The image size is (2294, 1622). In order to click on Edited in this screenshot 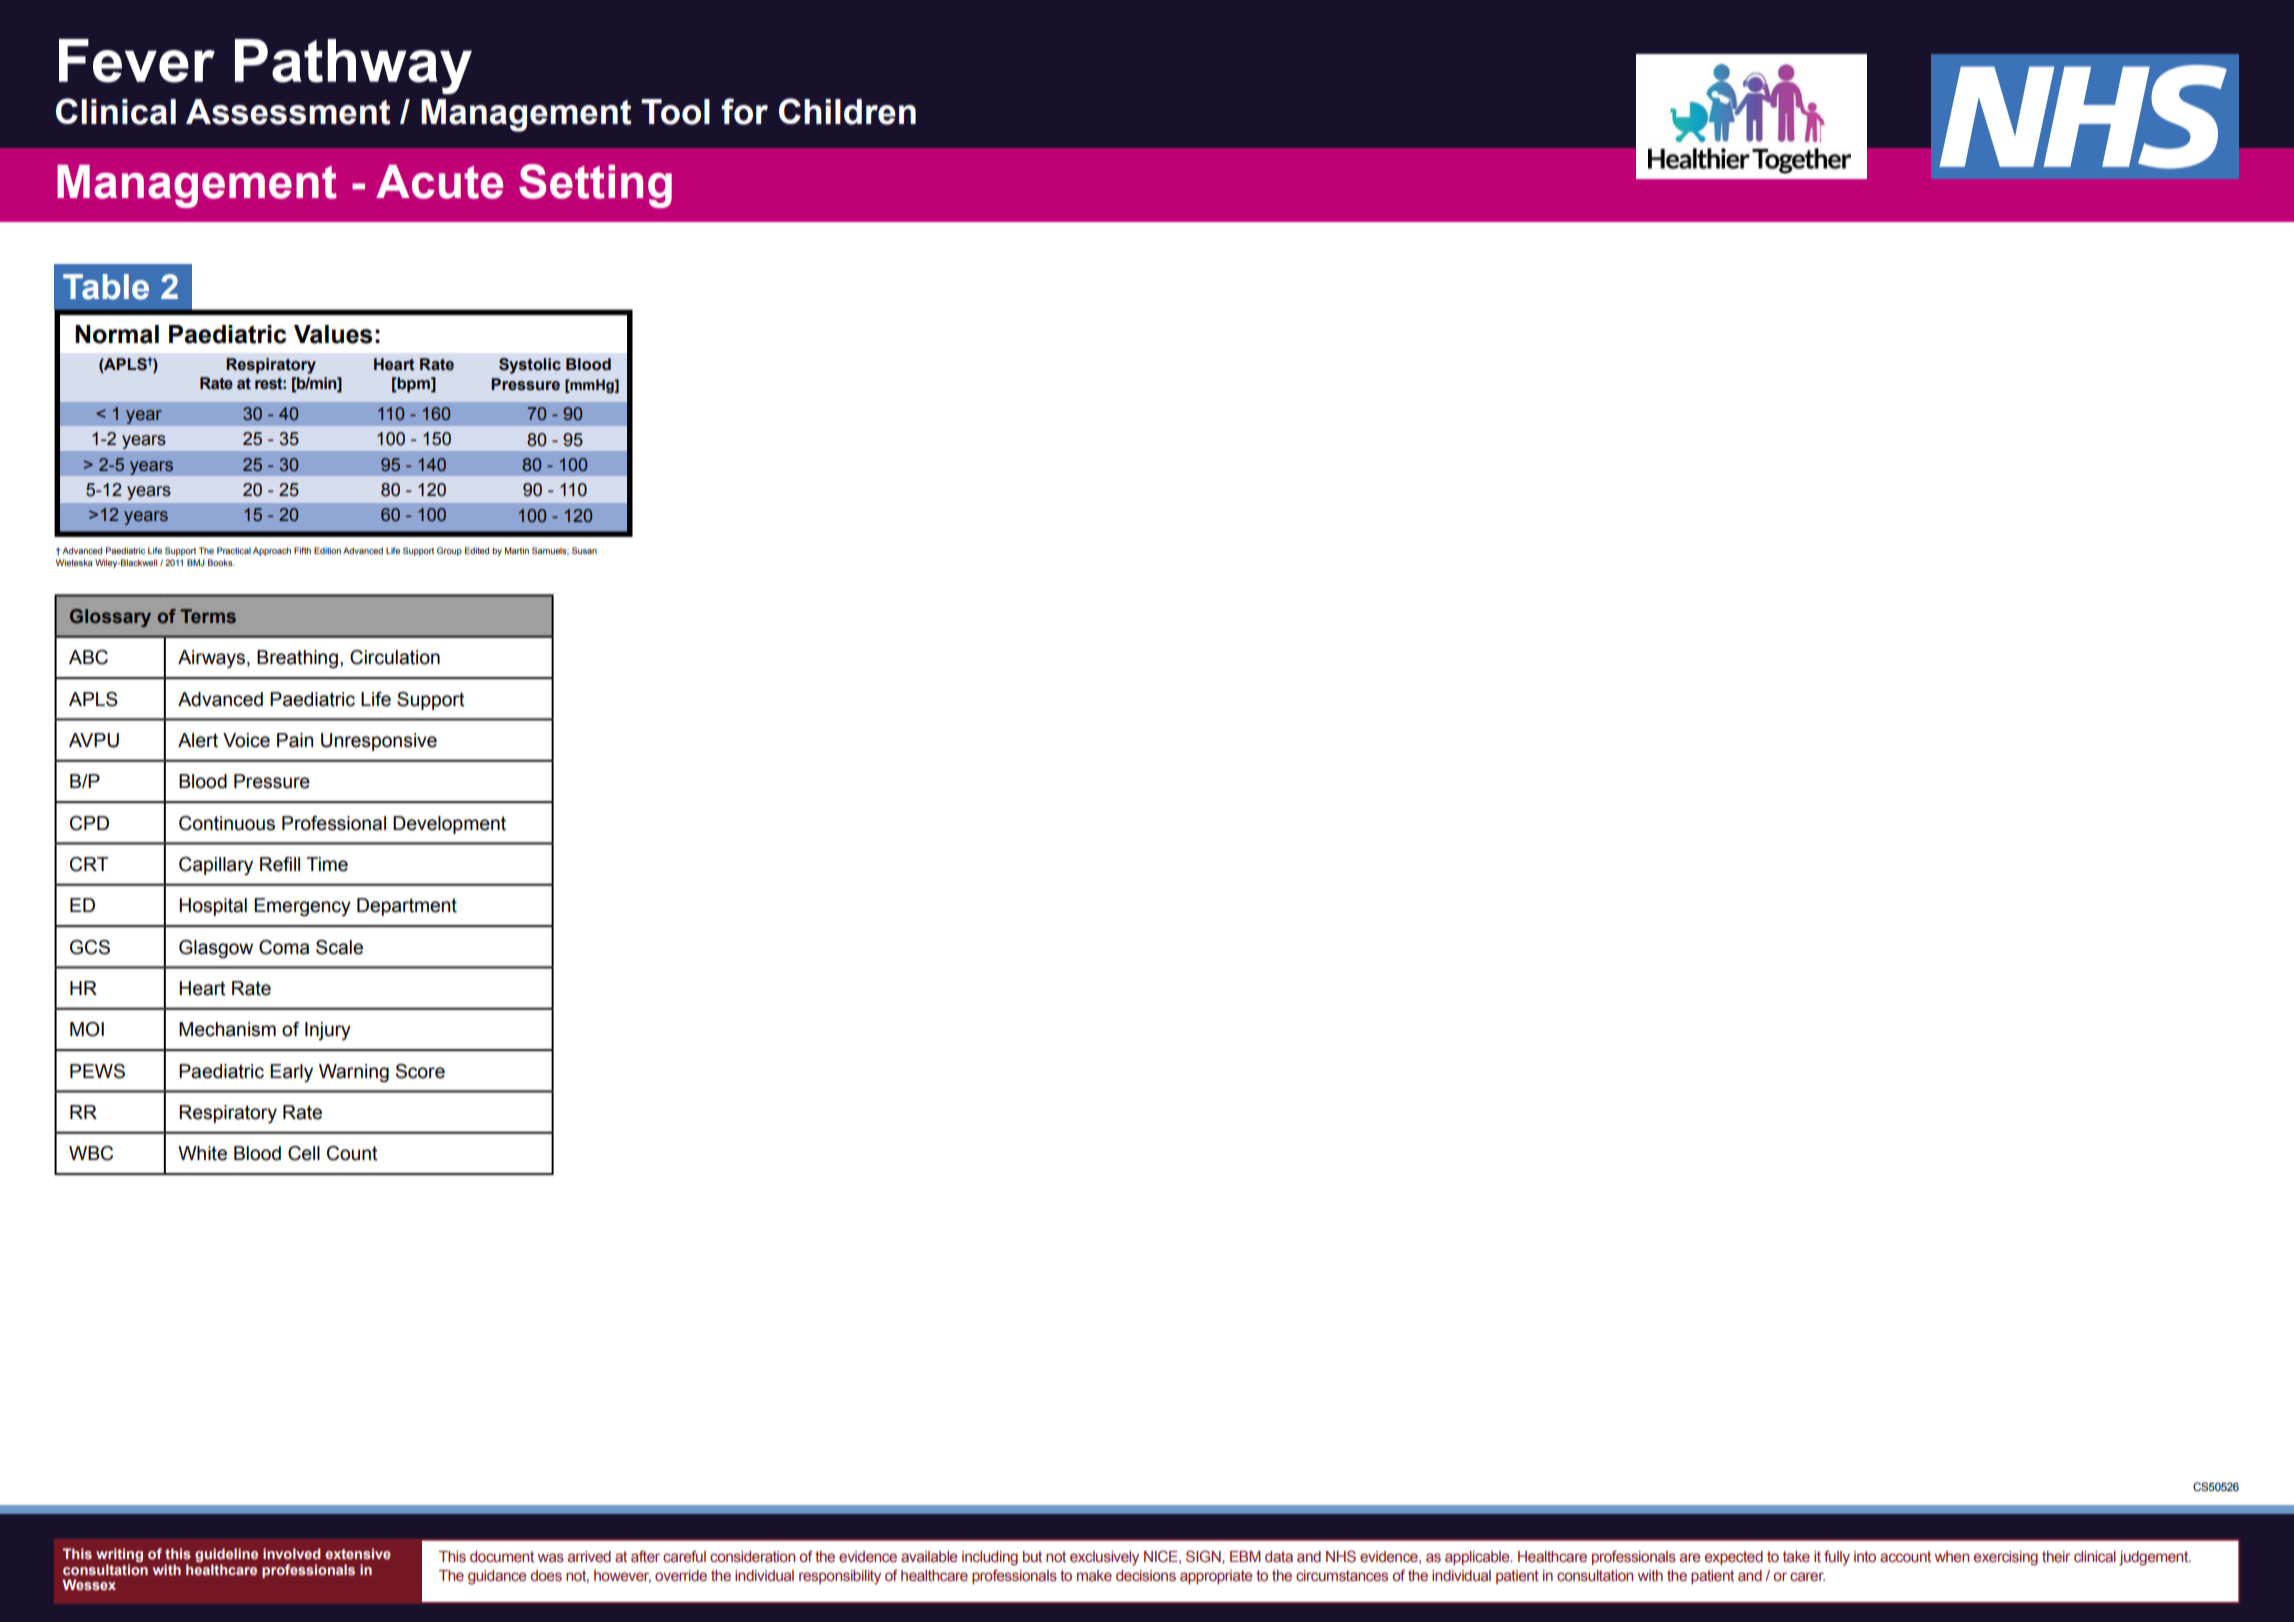, I will do `click(477, 550)`.
